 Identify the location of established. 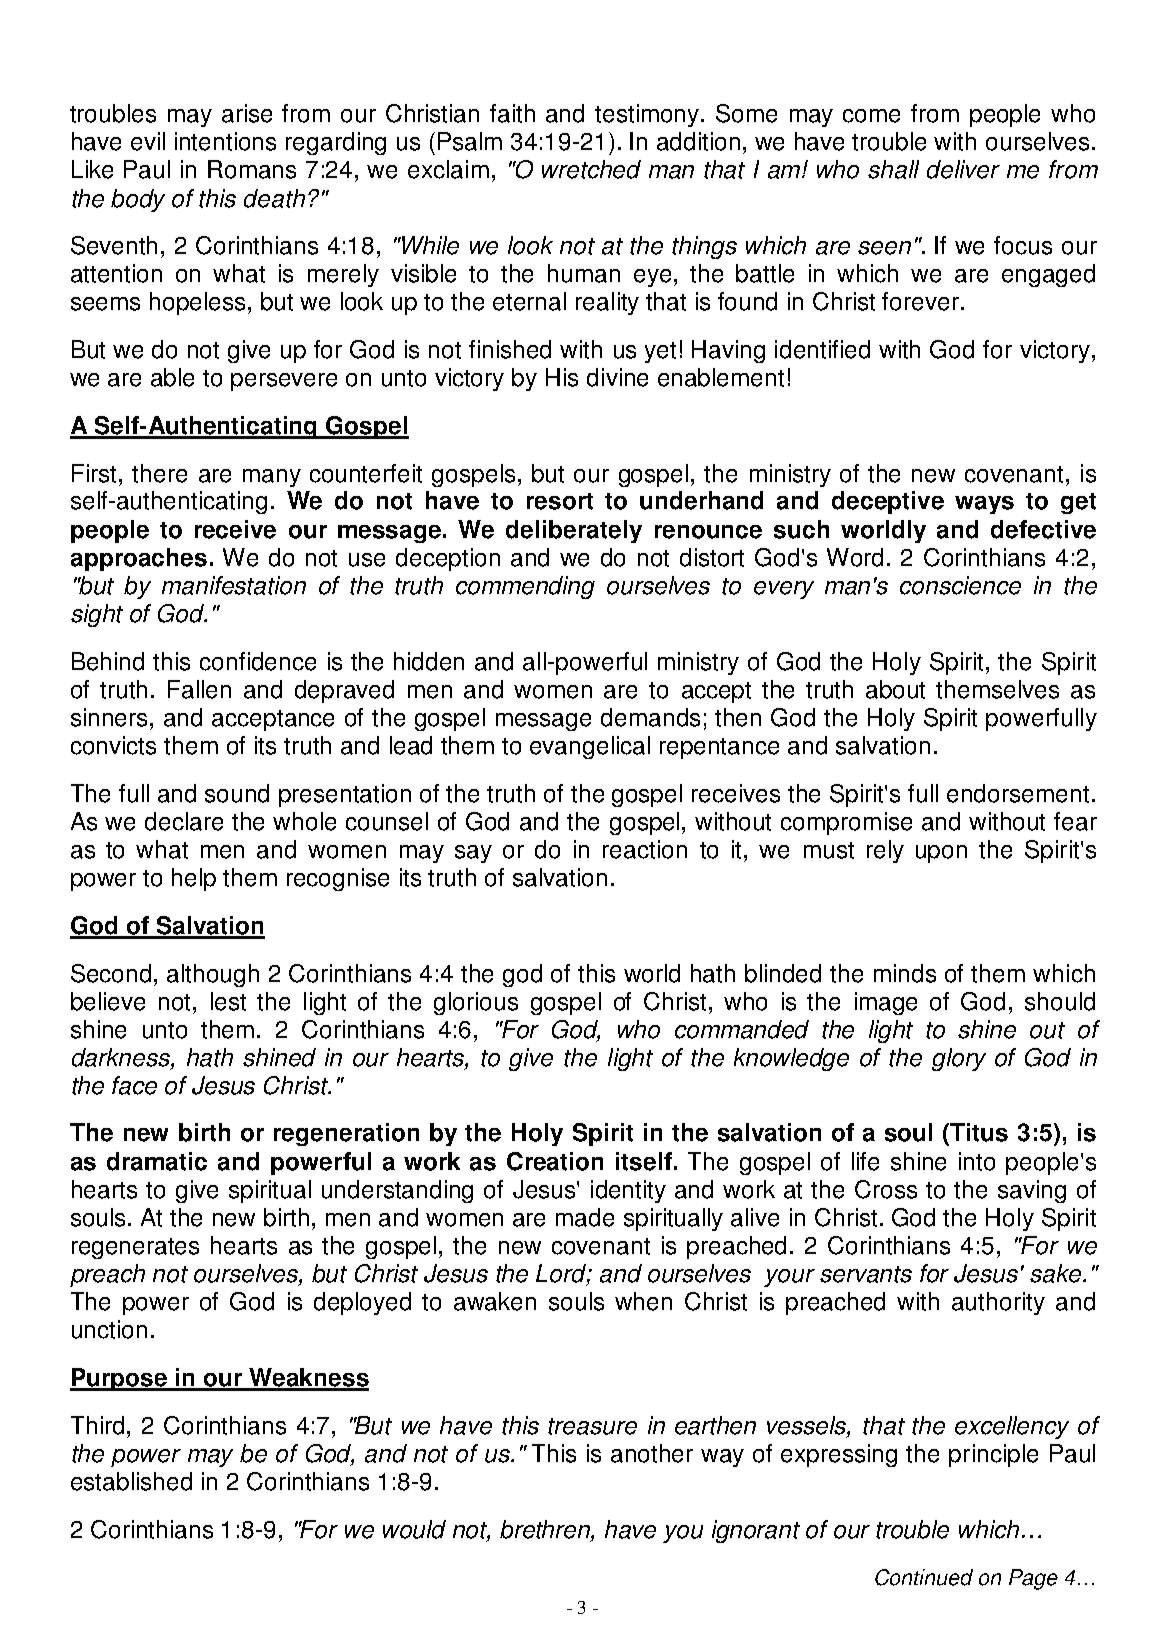
(131, 1481).
